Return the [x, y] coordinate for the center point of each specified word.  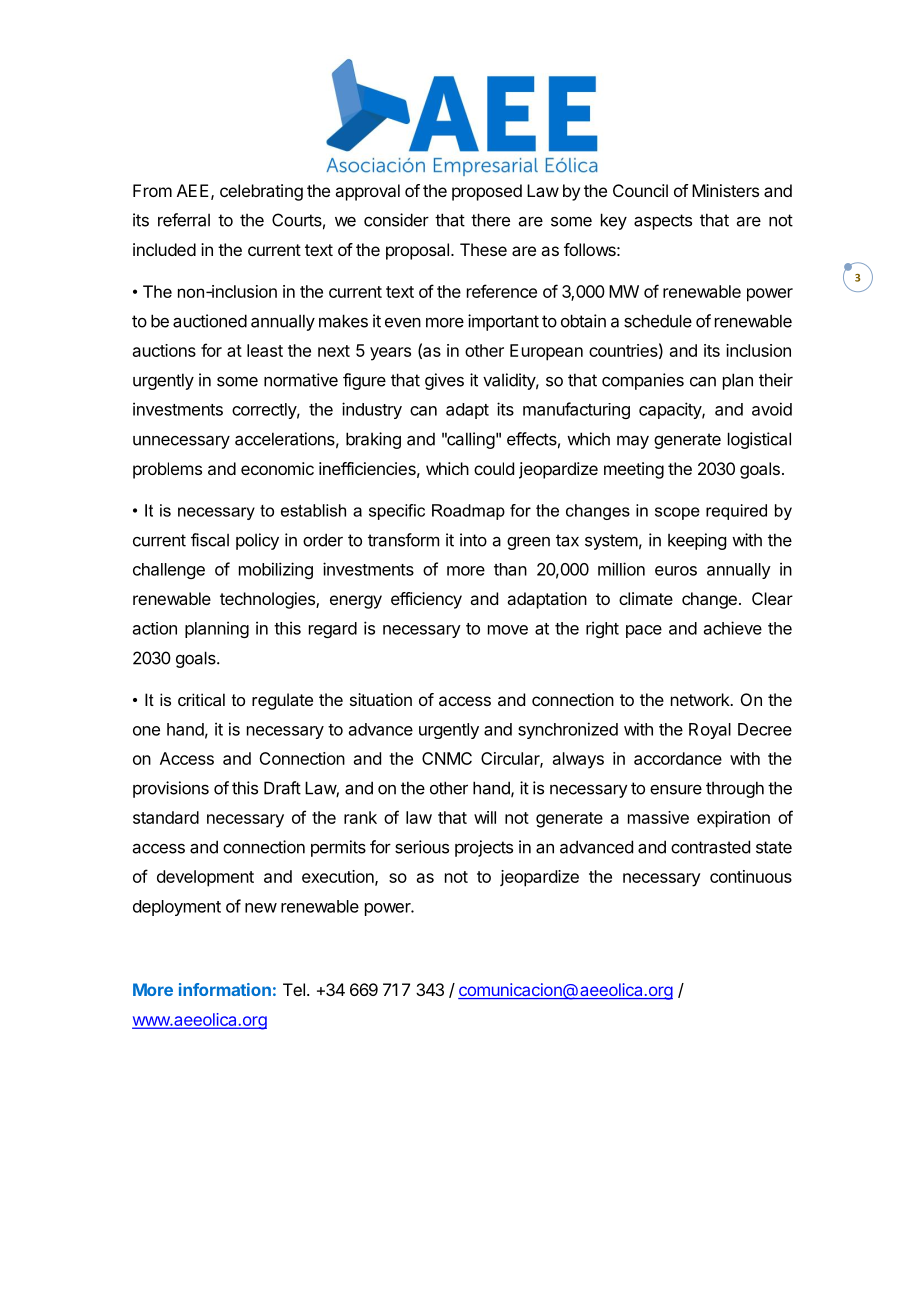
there [490, 220]
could [494, 468]
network [701, 699]
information [225, 989]
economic [277, 468]
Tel [294, 989]
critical [201, 699]
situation [381, 699]
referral [184, 220]
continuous [751, 876]
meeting [634, 470]
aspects [663, 222]
